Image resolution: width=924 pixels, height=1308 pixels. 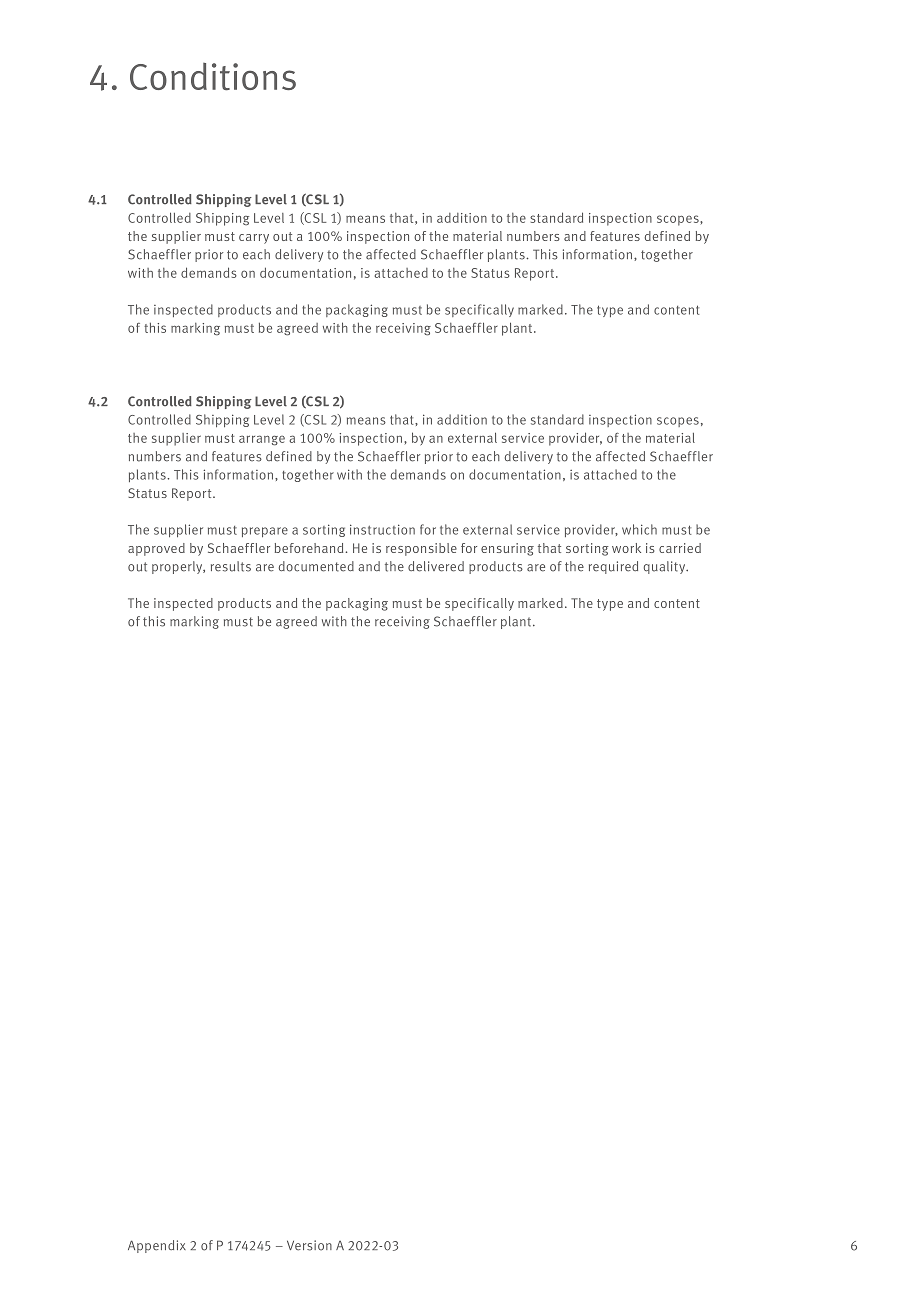 What do you see at coordinates (213, 77) in the screenshot?
I see `Conditions` at bounding box center [213, 77].
